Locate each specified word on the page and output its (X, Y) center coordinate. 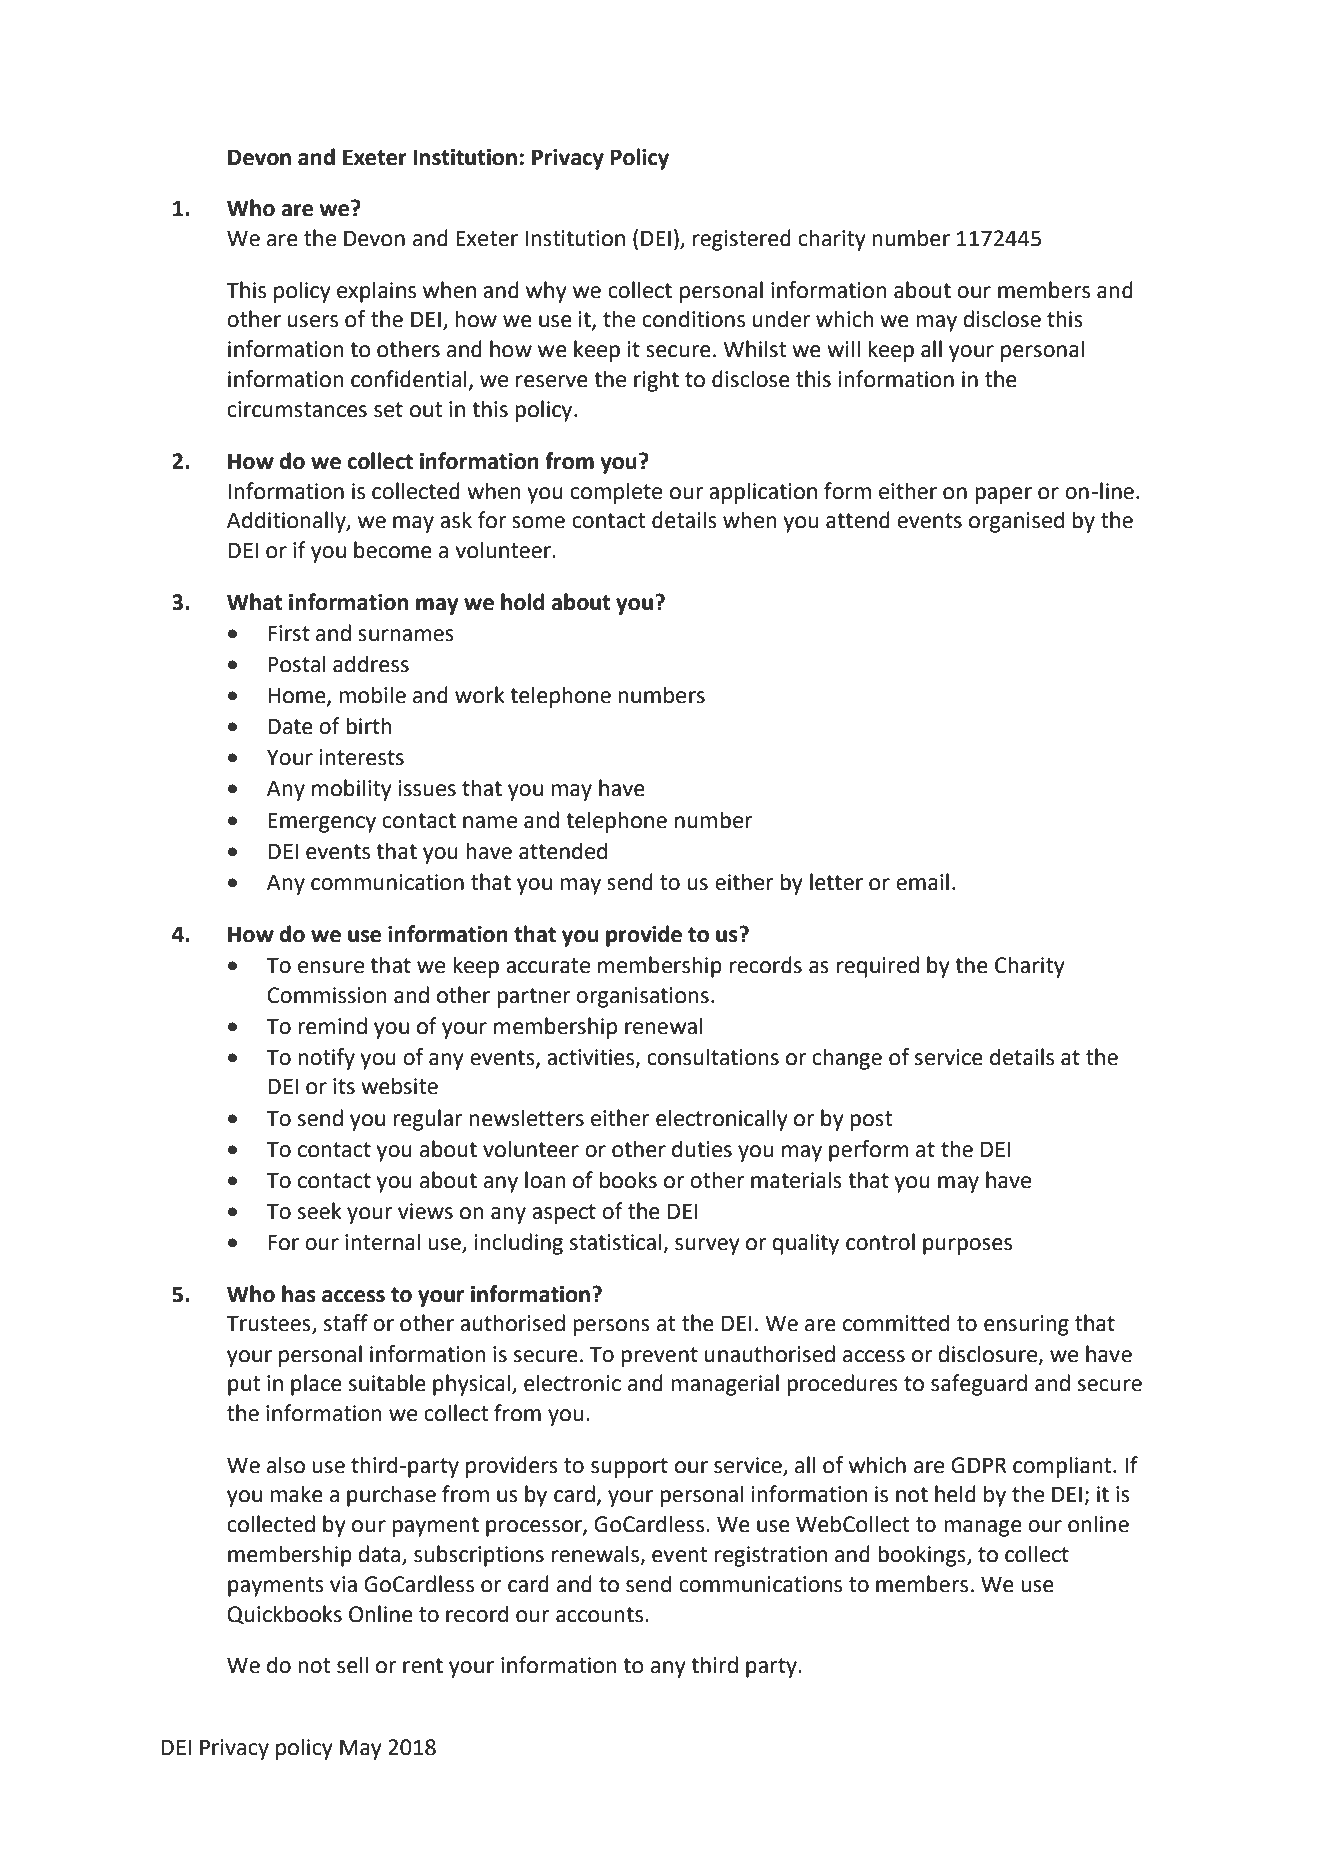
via (343, 1584)
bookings (923, 1556)
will (843, 348)
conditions (693, 319)
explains (376, 292)
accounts (599, 1615)
